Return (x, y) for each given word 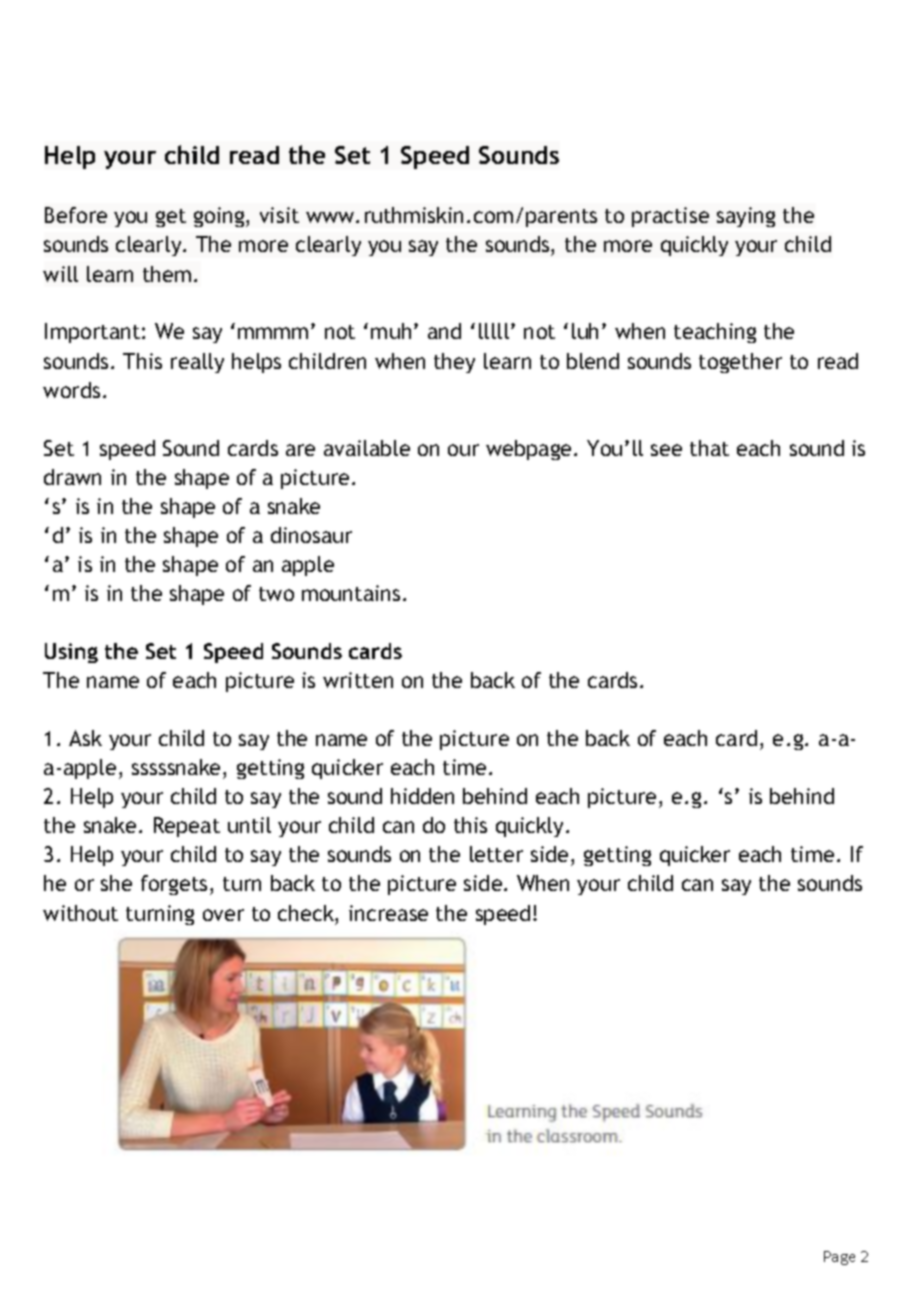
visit (279, 215)
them (167, 274)
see (666, 450)
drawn (72, 477)
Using (71, 653)
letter (496, 854)
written (358, 680)
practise (670, 217)
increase (388, 913)
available (367, 448)
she (116, 883)
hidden (422, 796)
